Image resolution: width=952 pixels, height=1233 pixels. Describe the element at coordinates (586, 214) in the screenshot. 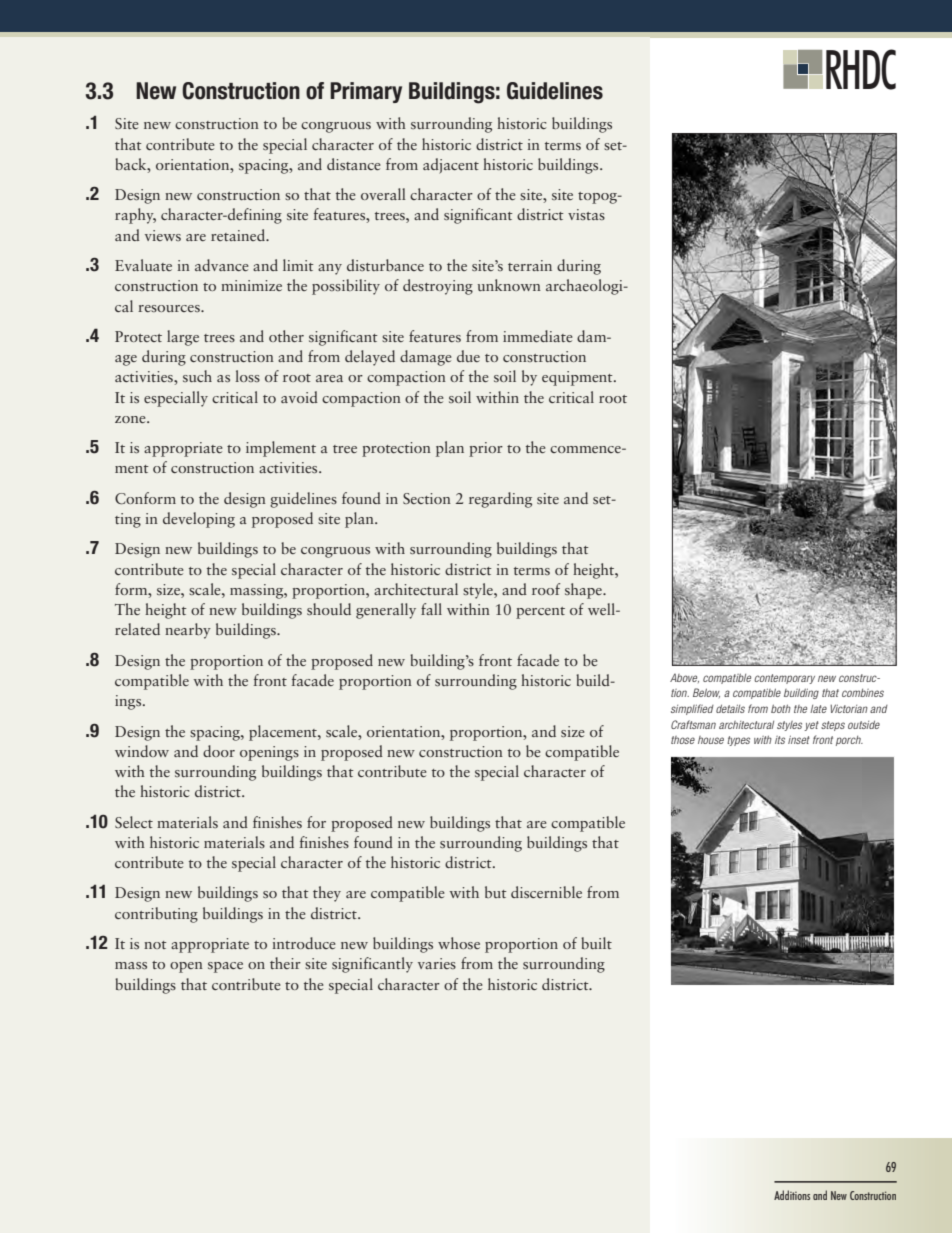

I see `vistas` at that location.
